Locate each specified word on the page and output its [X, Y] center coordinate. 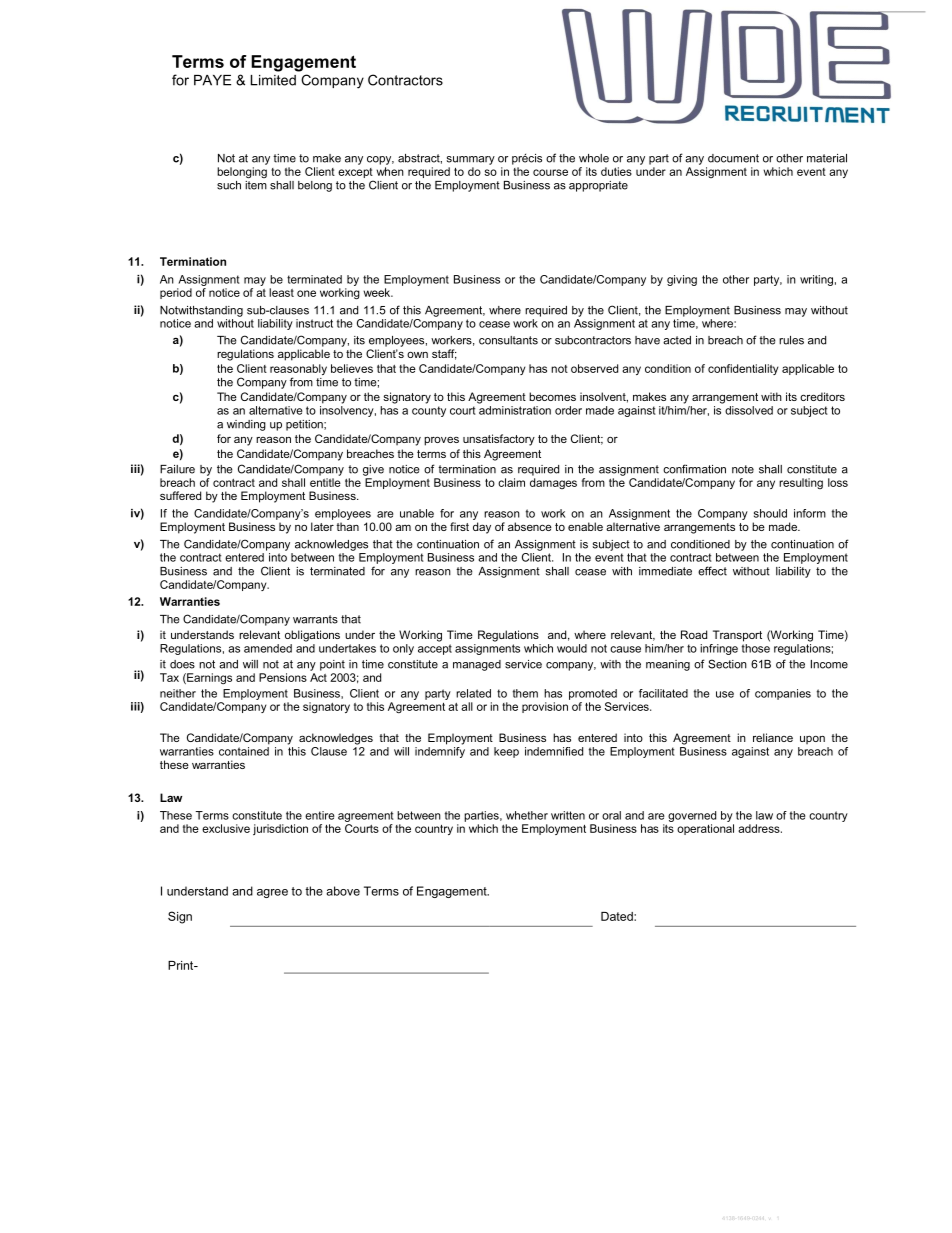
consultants [508, 340]
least [281, 292]
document [733, 158]
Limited [273, 80]
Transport [737, 636]
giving [682, 280]
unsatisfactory [499, 440]
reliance [773, 737]
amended [268, 648]
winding [246, 425]
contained [244, 750]
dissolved [749, 410]
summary [471, 160]
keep [506, 752]
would [572, 648]
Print [182, 965]
